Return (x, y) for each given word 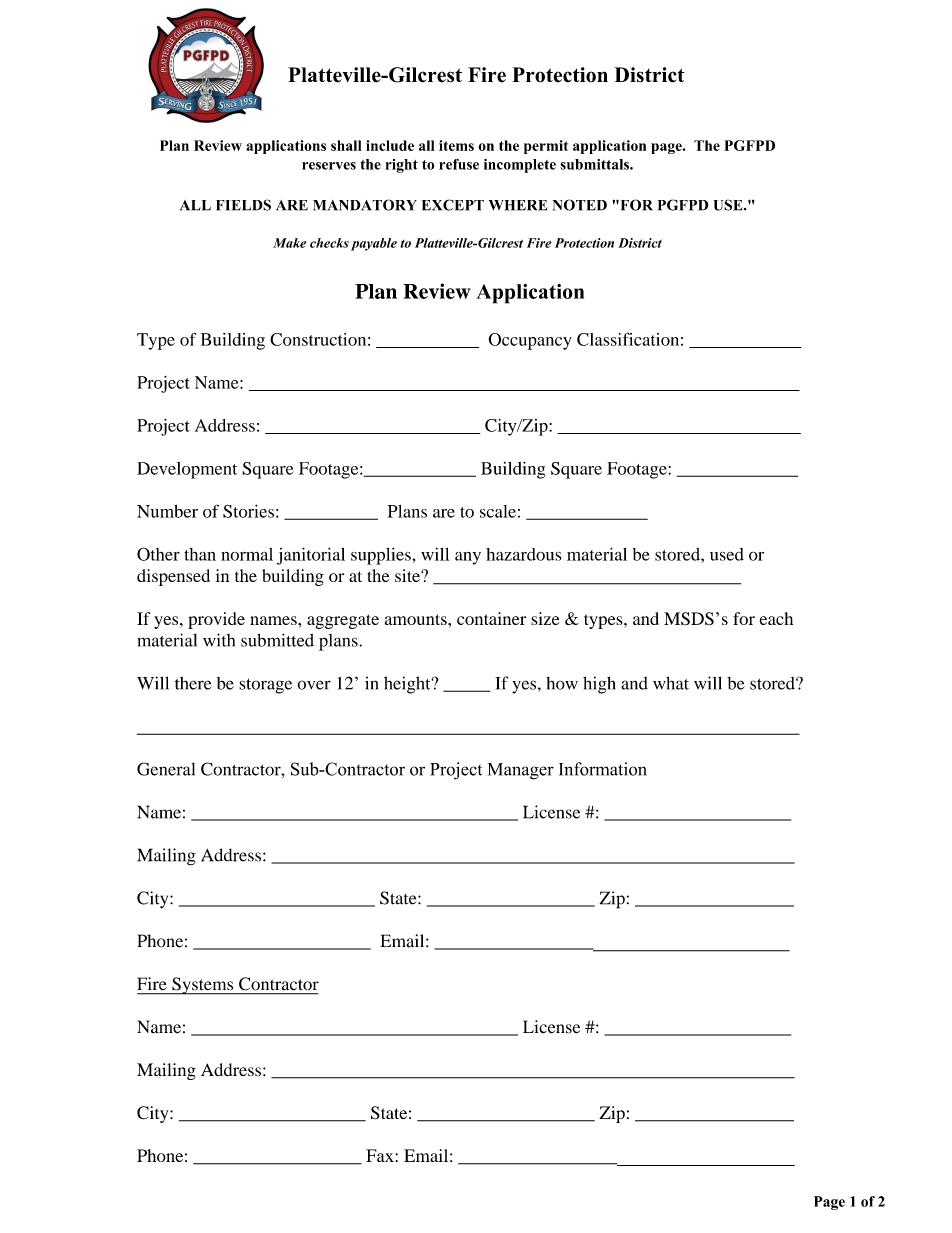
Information (603, 769)
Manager (521, 771)
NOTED (580, 205)
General (166, 769)
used (727, 554)
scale (498, 511)
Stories (248, 511)
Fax (381, 1155)
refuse (459, 164)
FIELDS (243, 205)
